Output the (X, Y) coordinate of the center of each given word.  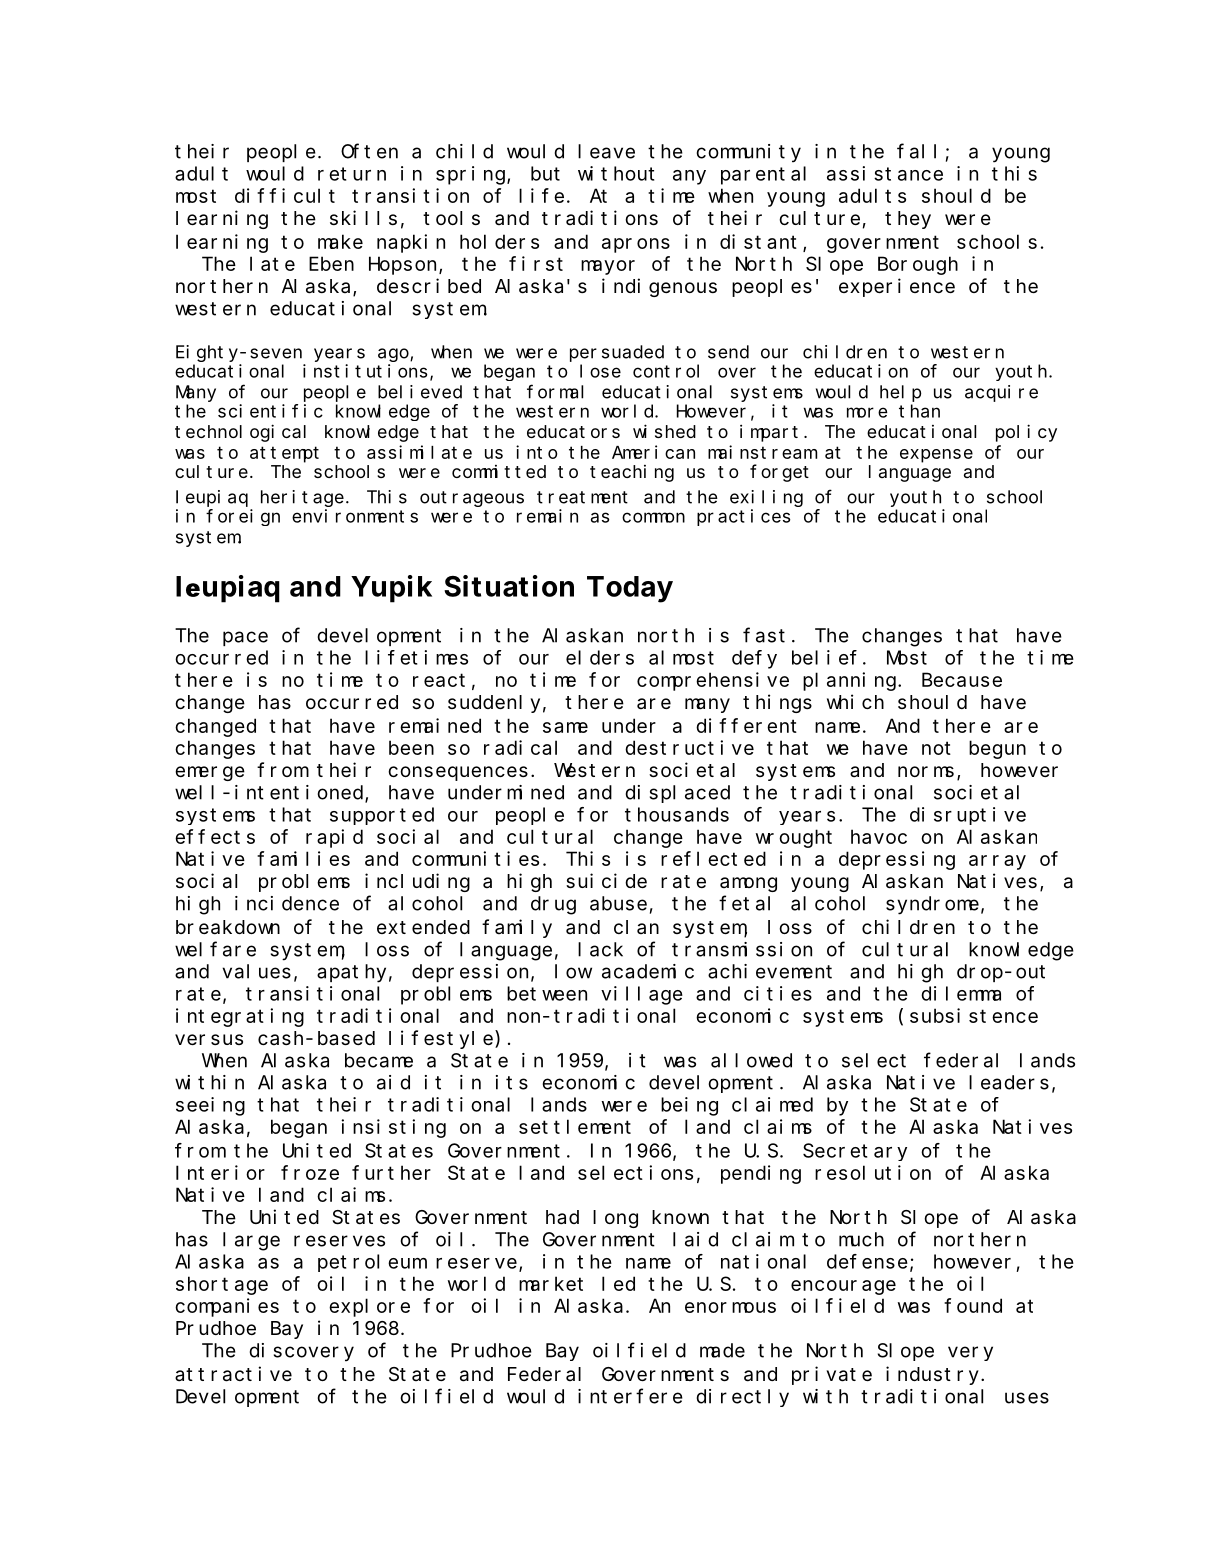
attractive (233, 1374)
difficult (285, 195)
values (256, 971)
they (908, 220)
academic (648, 971)
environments (355, 516)
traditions (600, 217)
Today (630, 589)
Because (962, 680)
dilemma (961, 993)
